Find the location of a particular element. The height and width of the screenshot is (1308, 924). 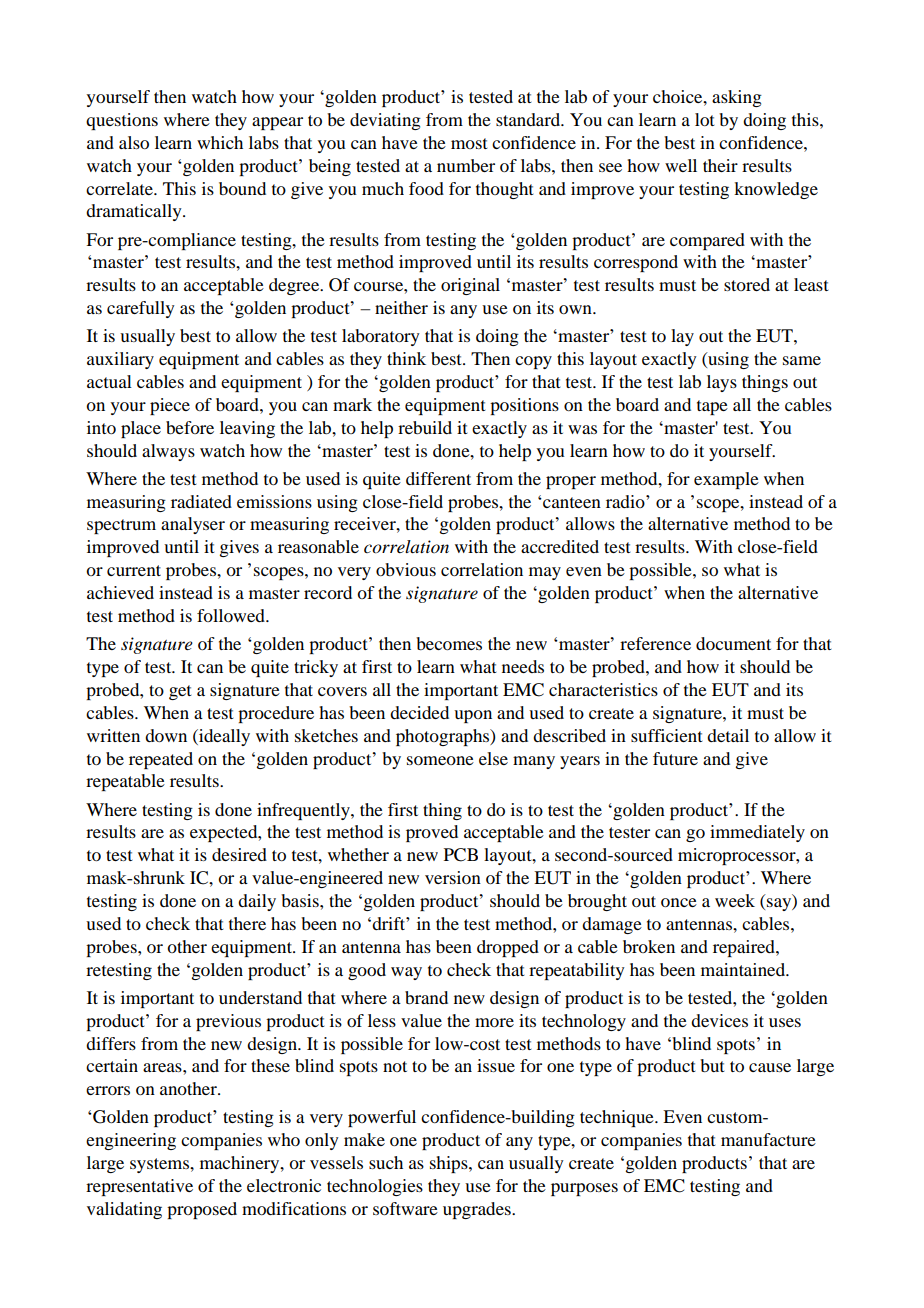

which is located at coordinates (220, 142).
